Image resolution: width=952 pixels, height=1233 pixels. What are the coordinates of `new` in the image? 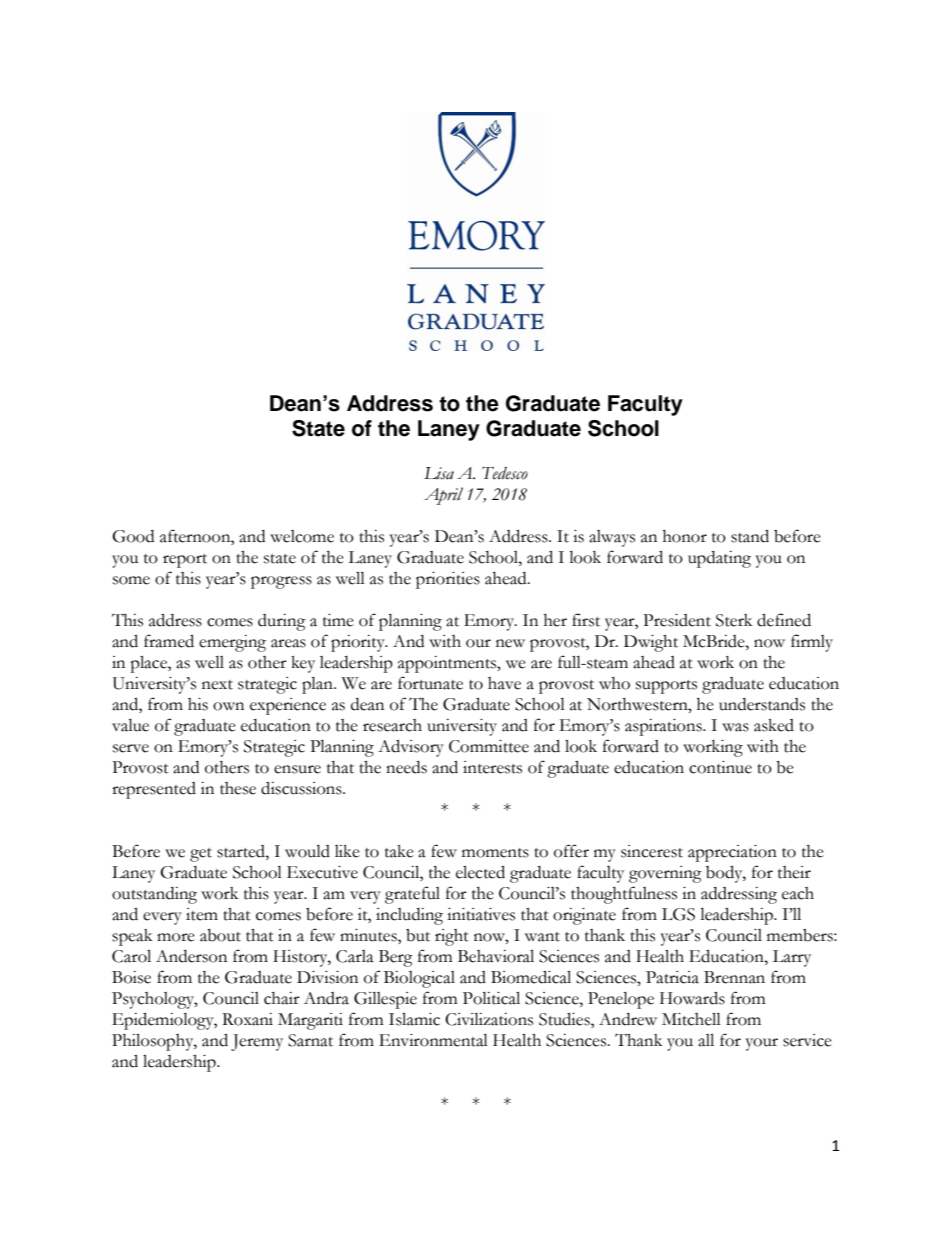 It's located at (510, 643).
